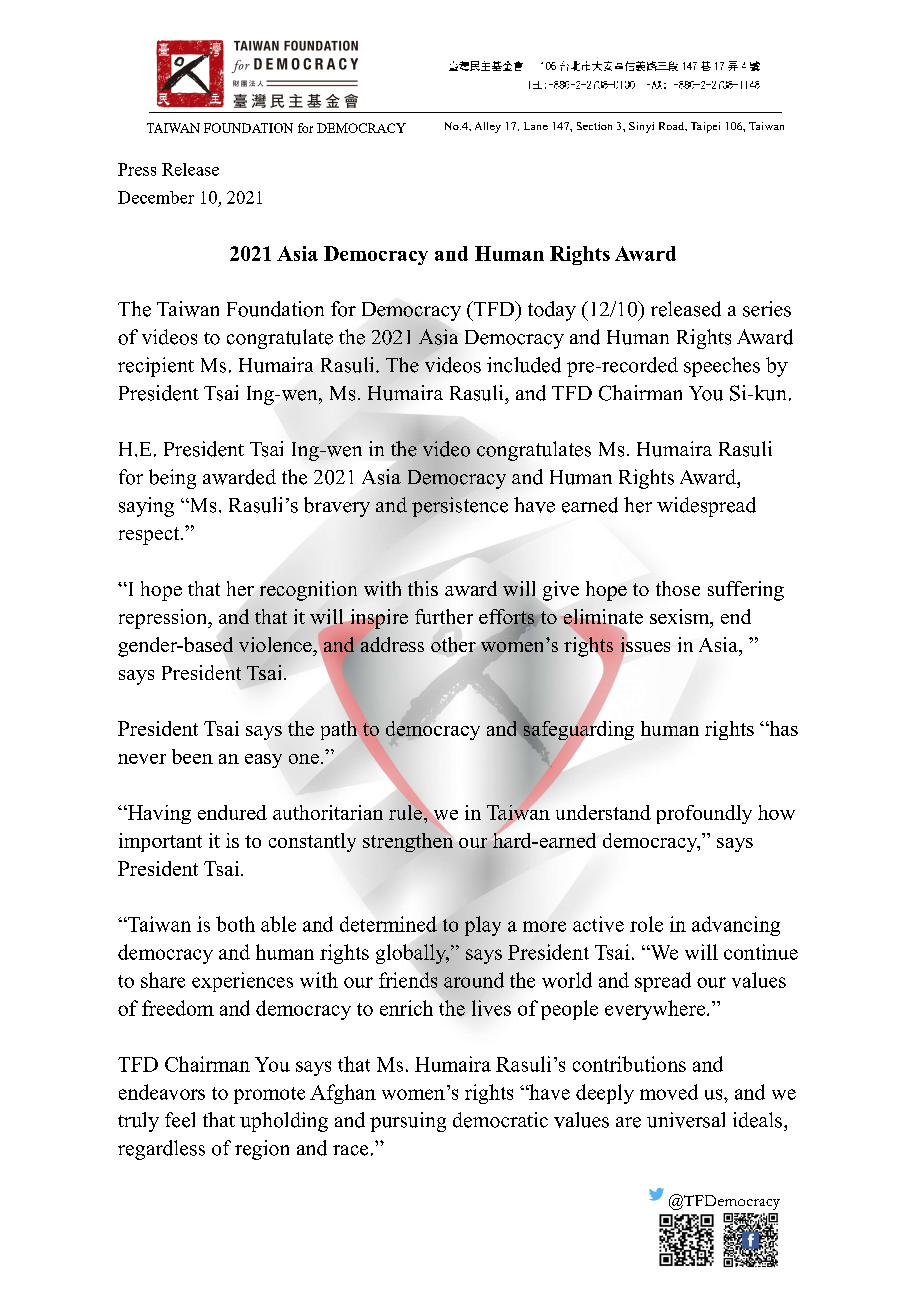 The image size is (924, 1308). Describe the element at coordinates (156, 197) in the document. I see `December` at that location.
